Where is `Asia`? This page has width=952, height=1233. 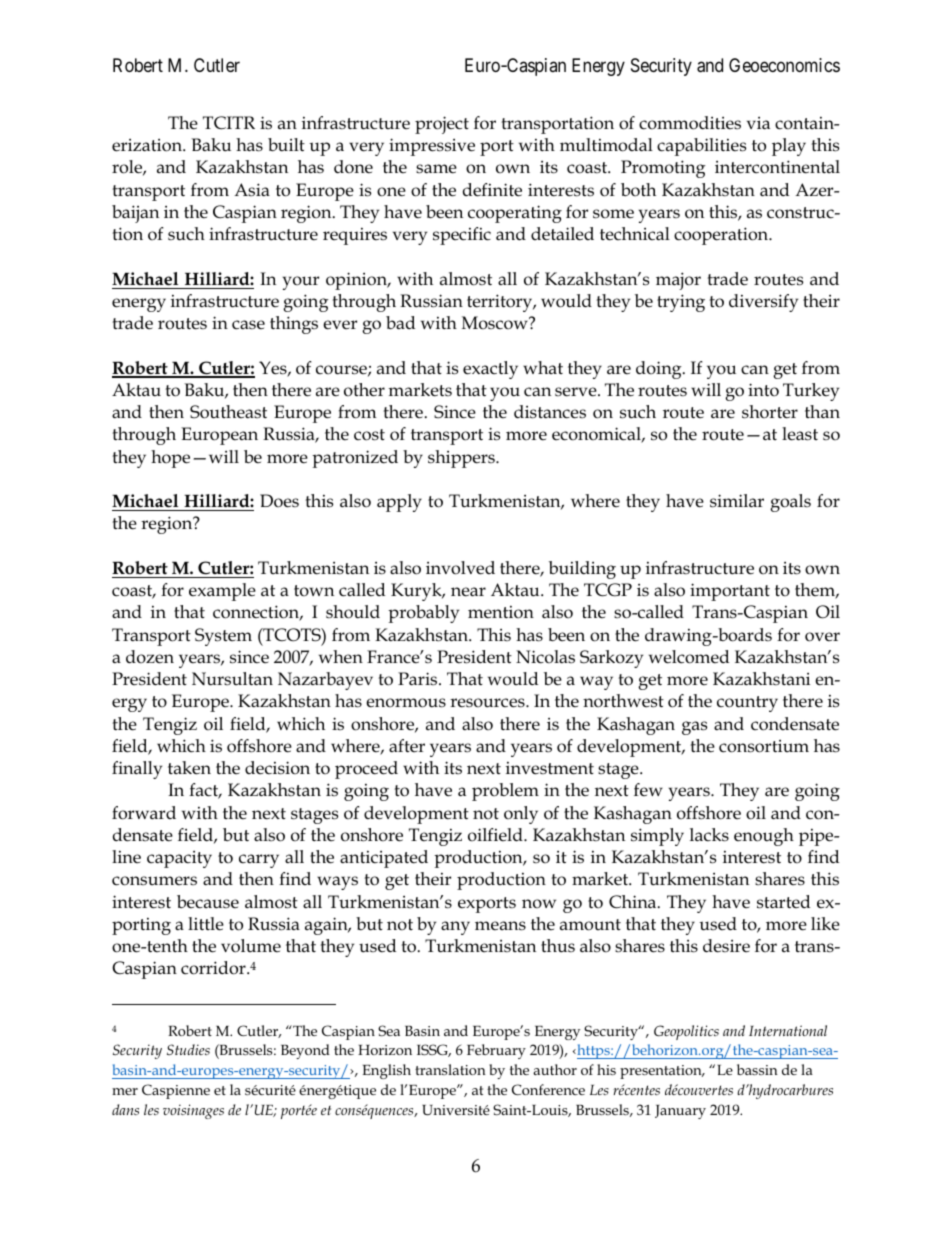
Asia is located at coordinates (252, 190).
